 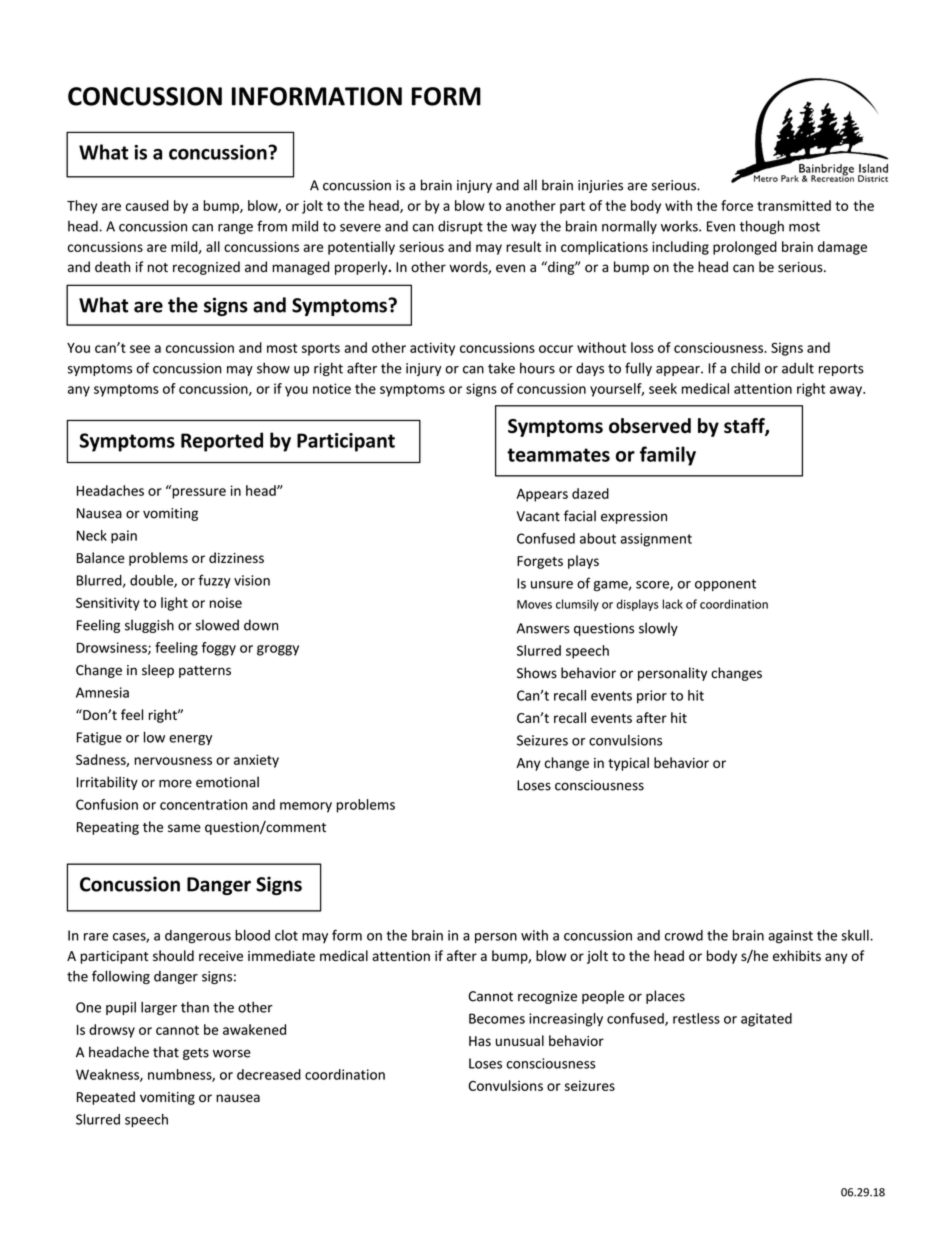 What do you see at coordinates (460, 227) in the screenshot?
I see `disrupt` at bounding box center [460, 227].
